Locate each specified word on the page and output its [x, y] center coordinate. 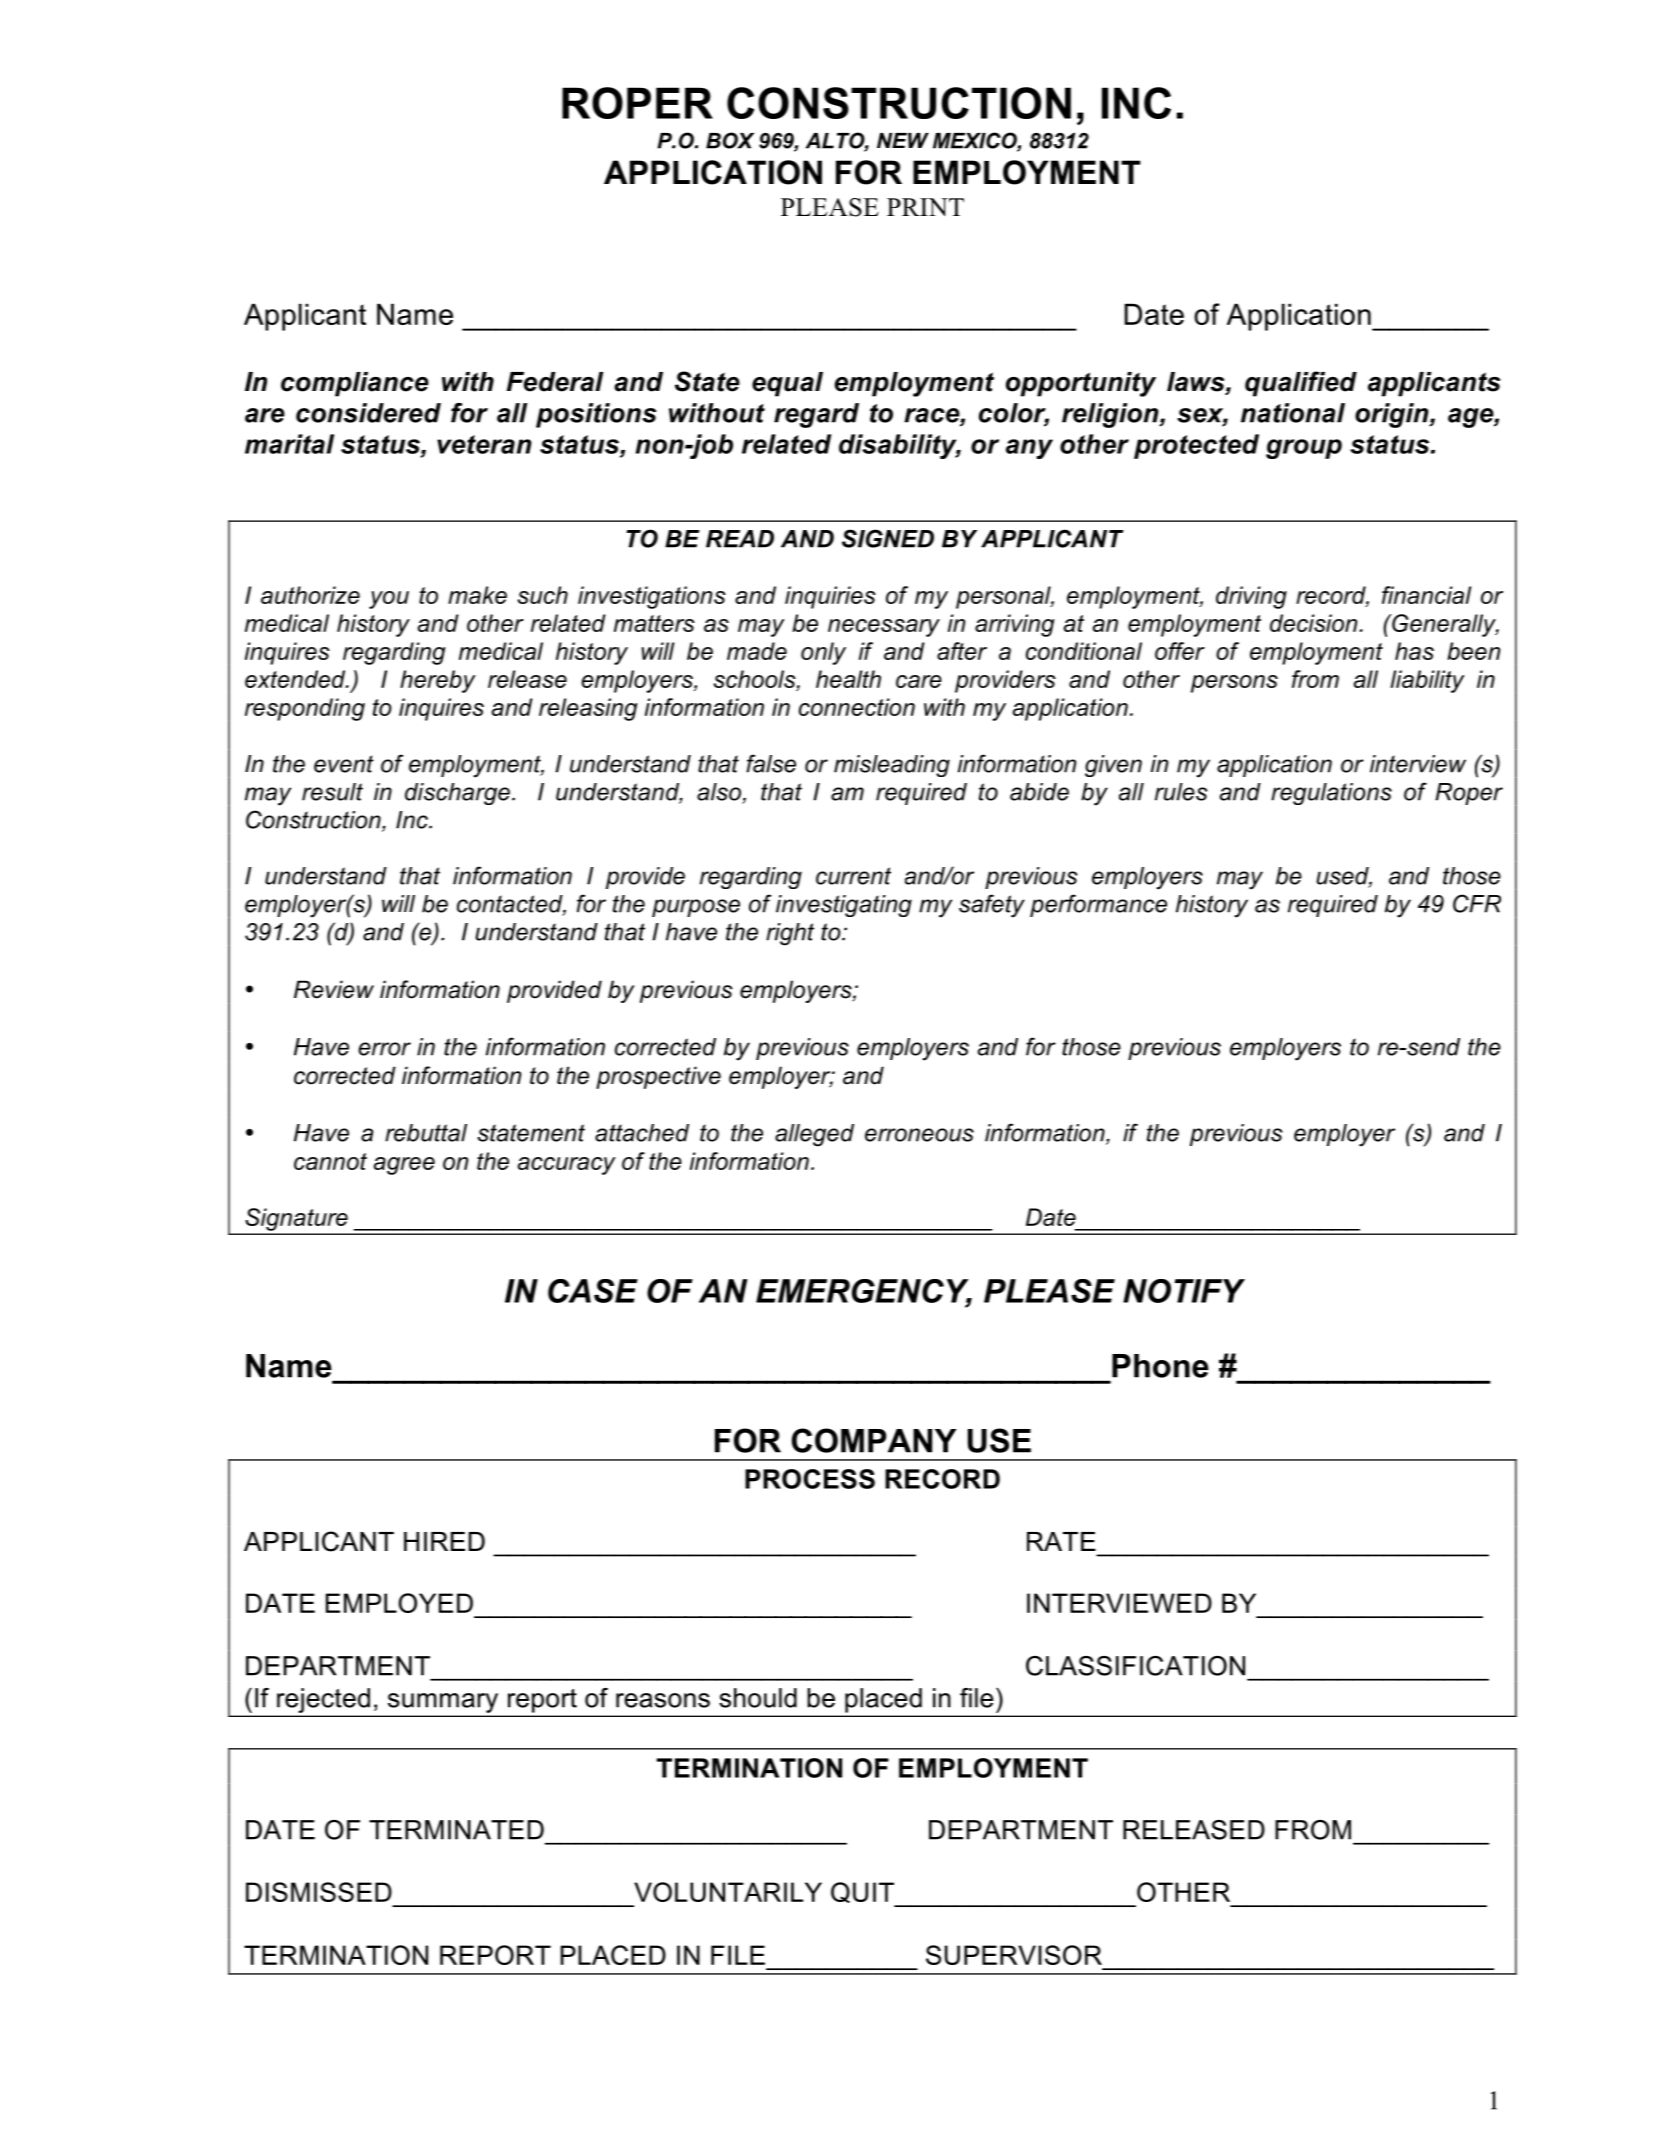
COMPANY [874, 1440]
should [758, 1698]
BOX [730, 140]
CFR [1477, 903]
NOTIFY [1184, 1291]
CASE [593, 1291]
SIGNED [888, 538]
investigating [844, 906]
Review [334, 989]
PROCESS [810, 1479]
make [477, 595]
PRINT [925, 207]
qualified [1301, 384]
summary [443, 1703]
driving [1251, 597]
